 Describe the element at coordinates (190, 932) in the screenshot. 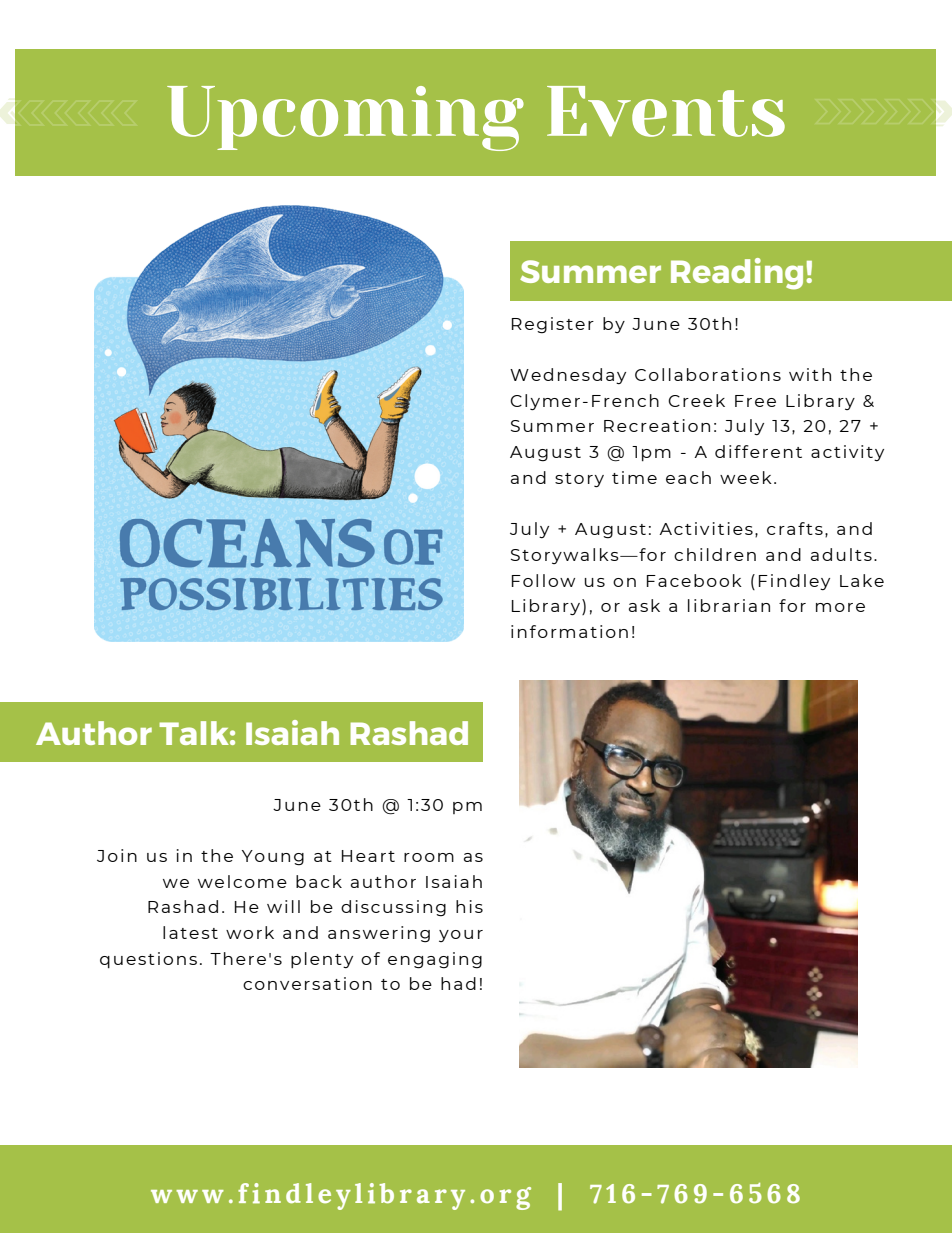

I see `latest` at that location.
